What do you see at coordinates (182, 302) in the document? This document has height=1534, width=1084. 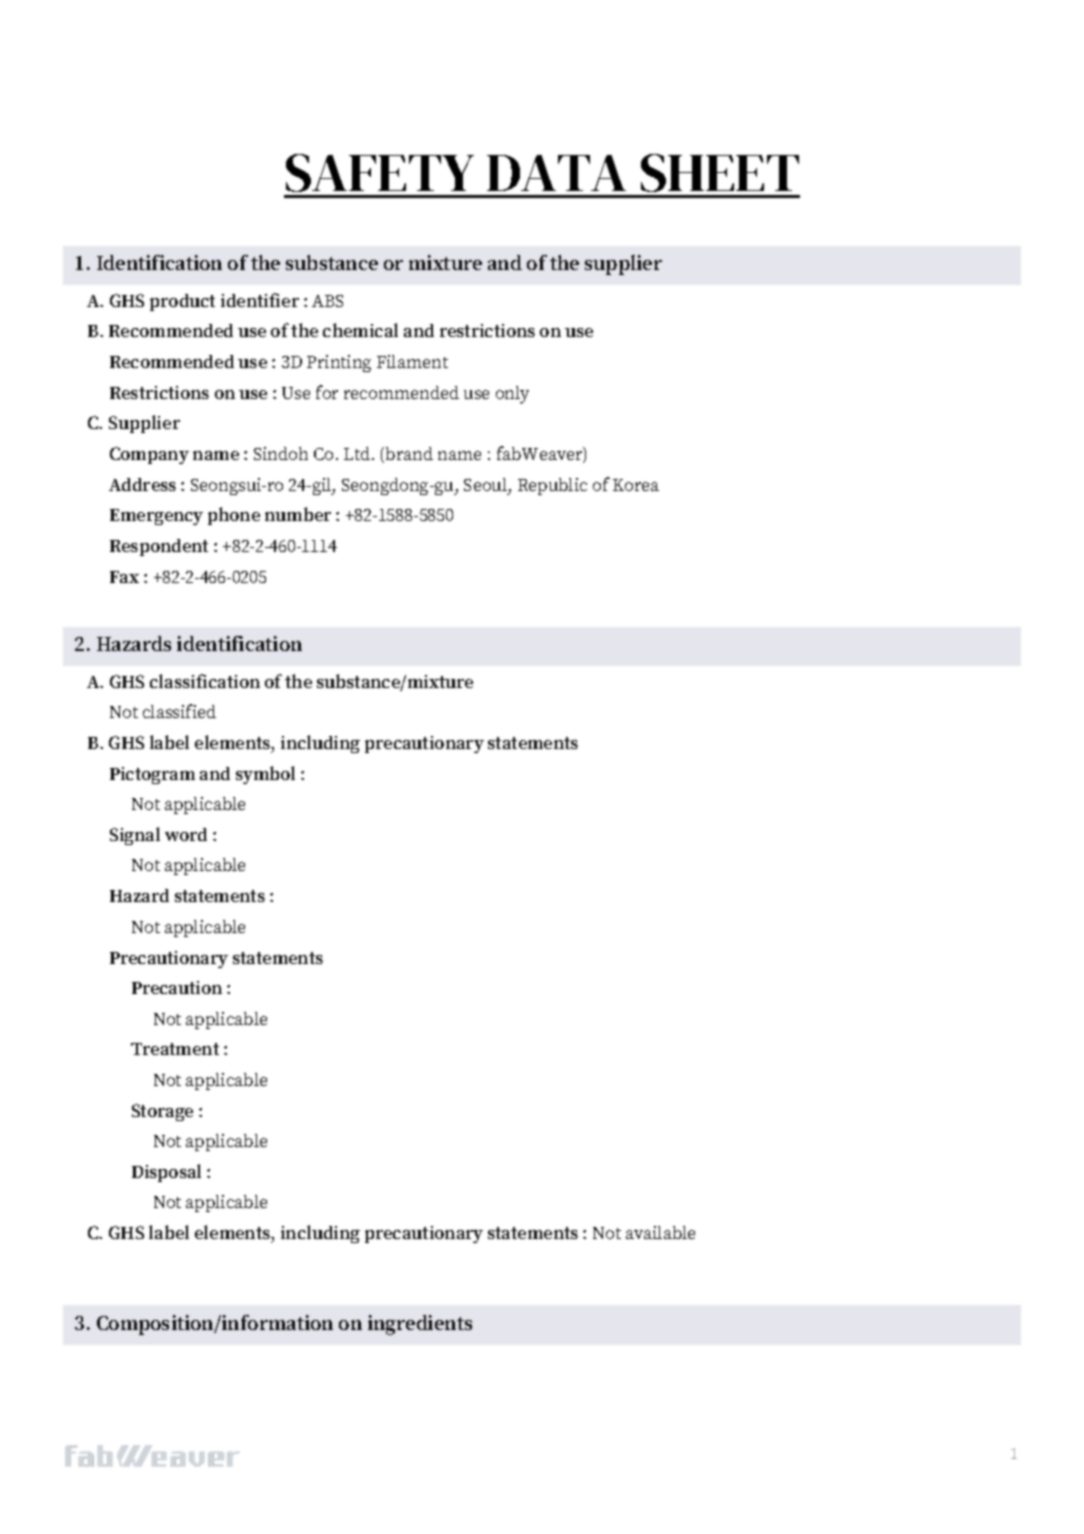 I see `product` at bounding box center [182, 302].
